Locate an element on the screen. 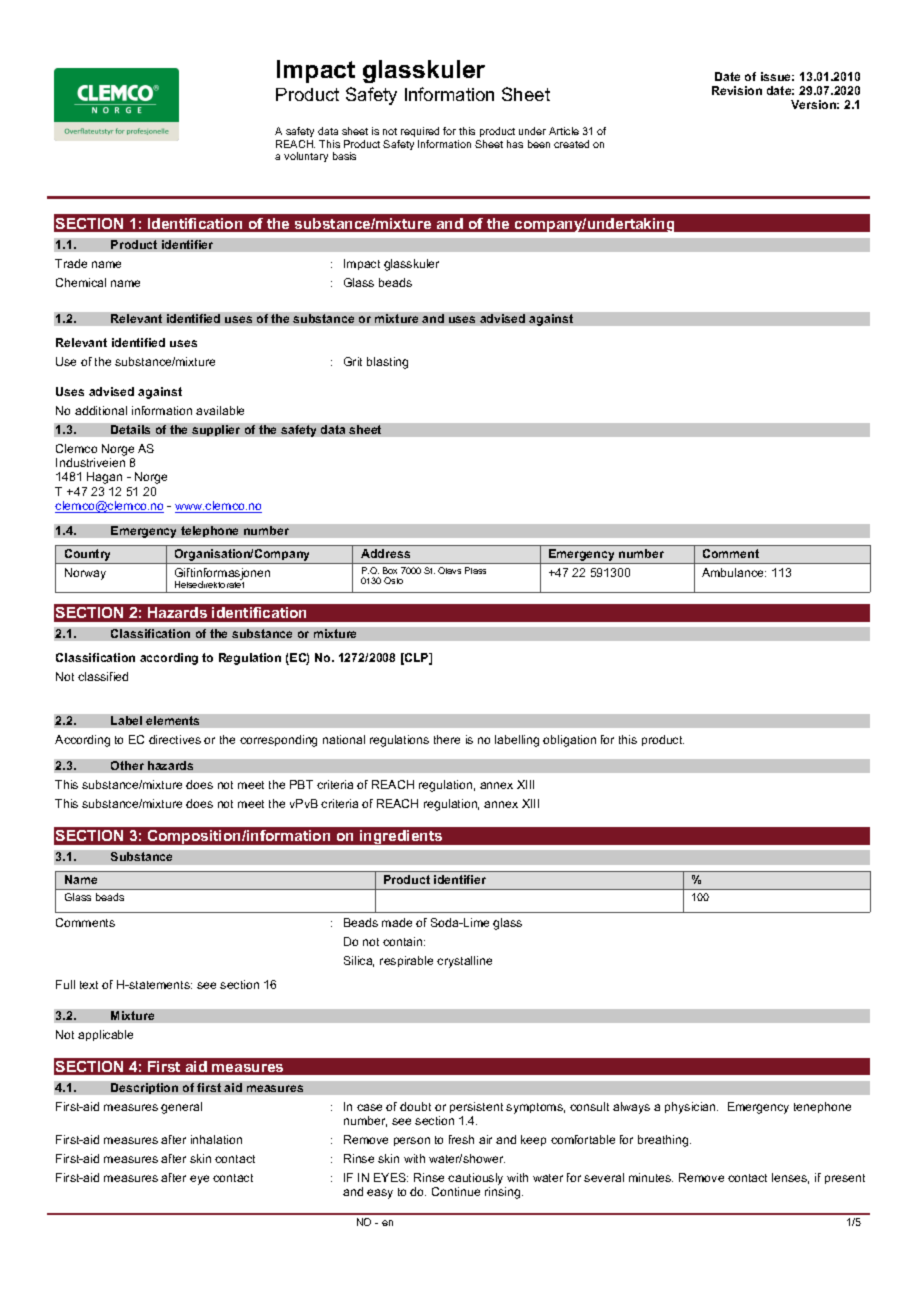 The image size is (924, 1308). voluntary is located at coordinates (306, 157).
